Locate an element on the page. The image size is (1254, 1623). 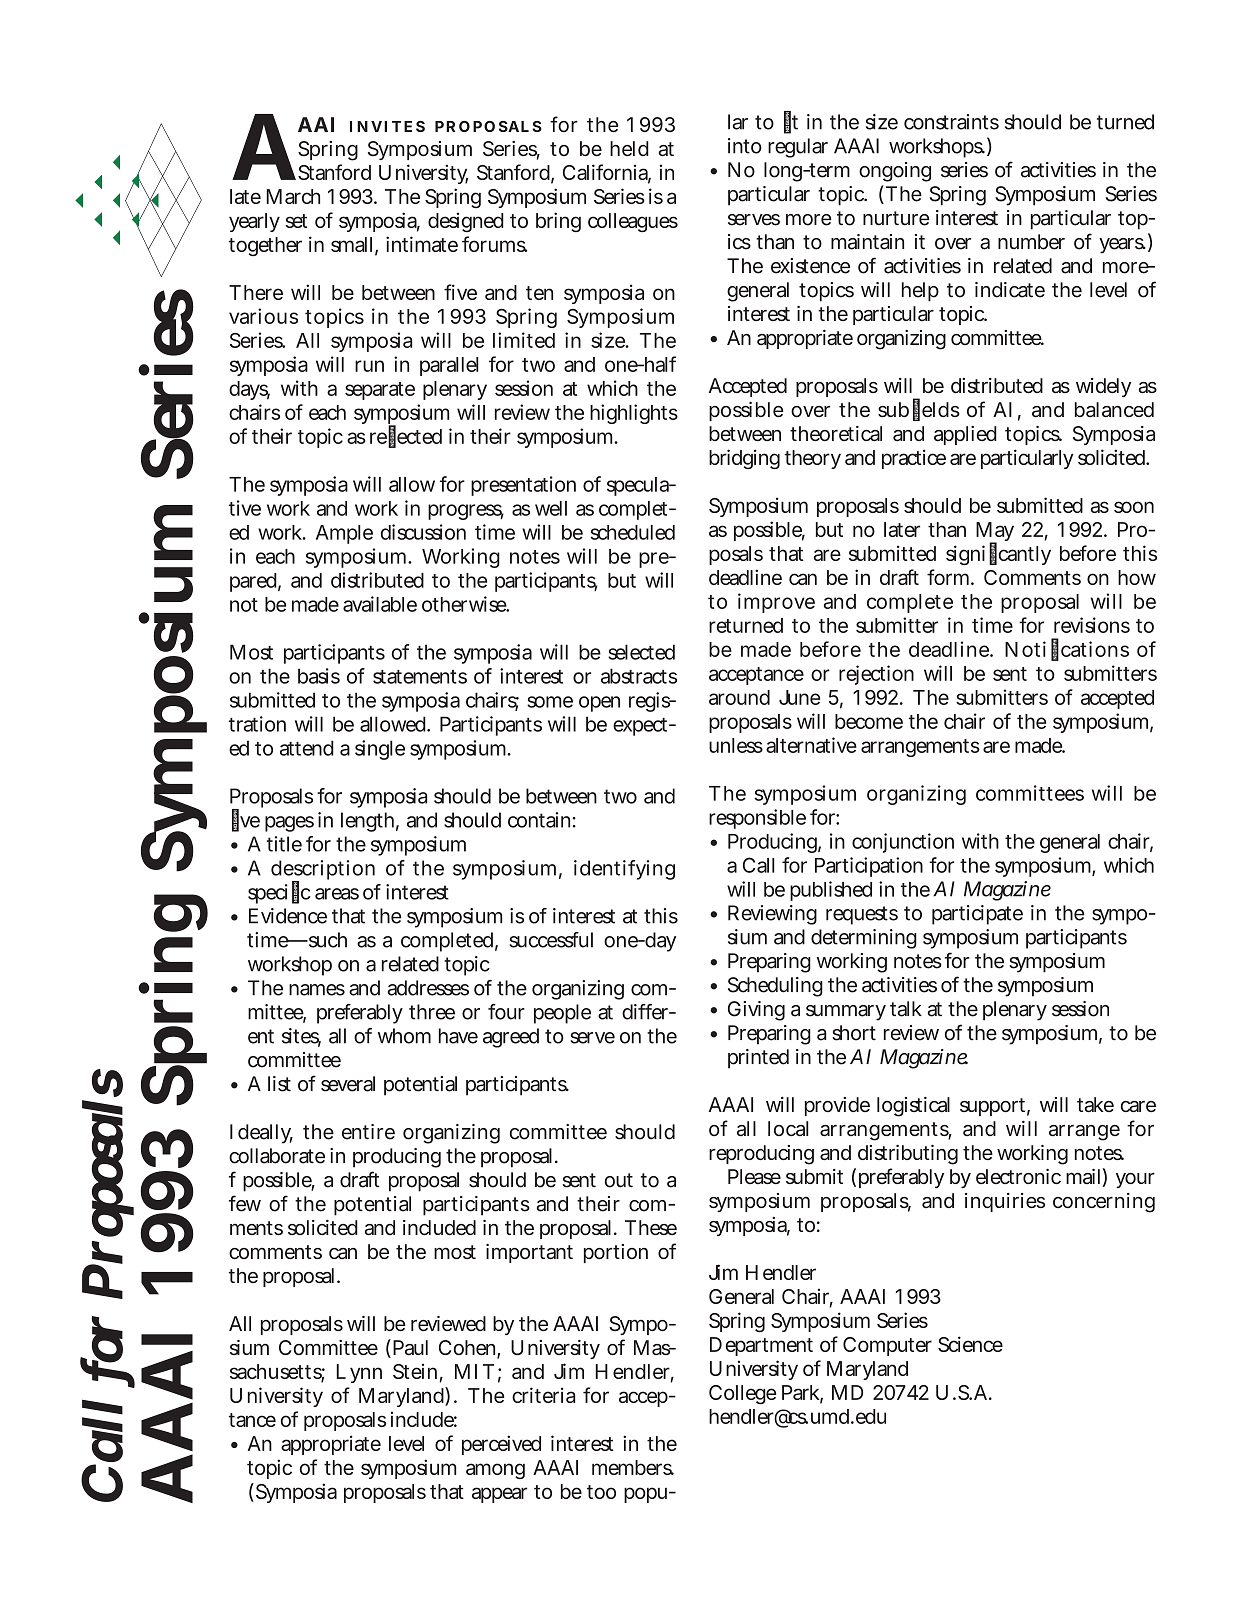
March is located at coordinates (293, 196).
